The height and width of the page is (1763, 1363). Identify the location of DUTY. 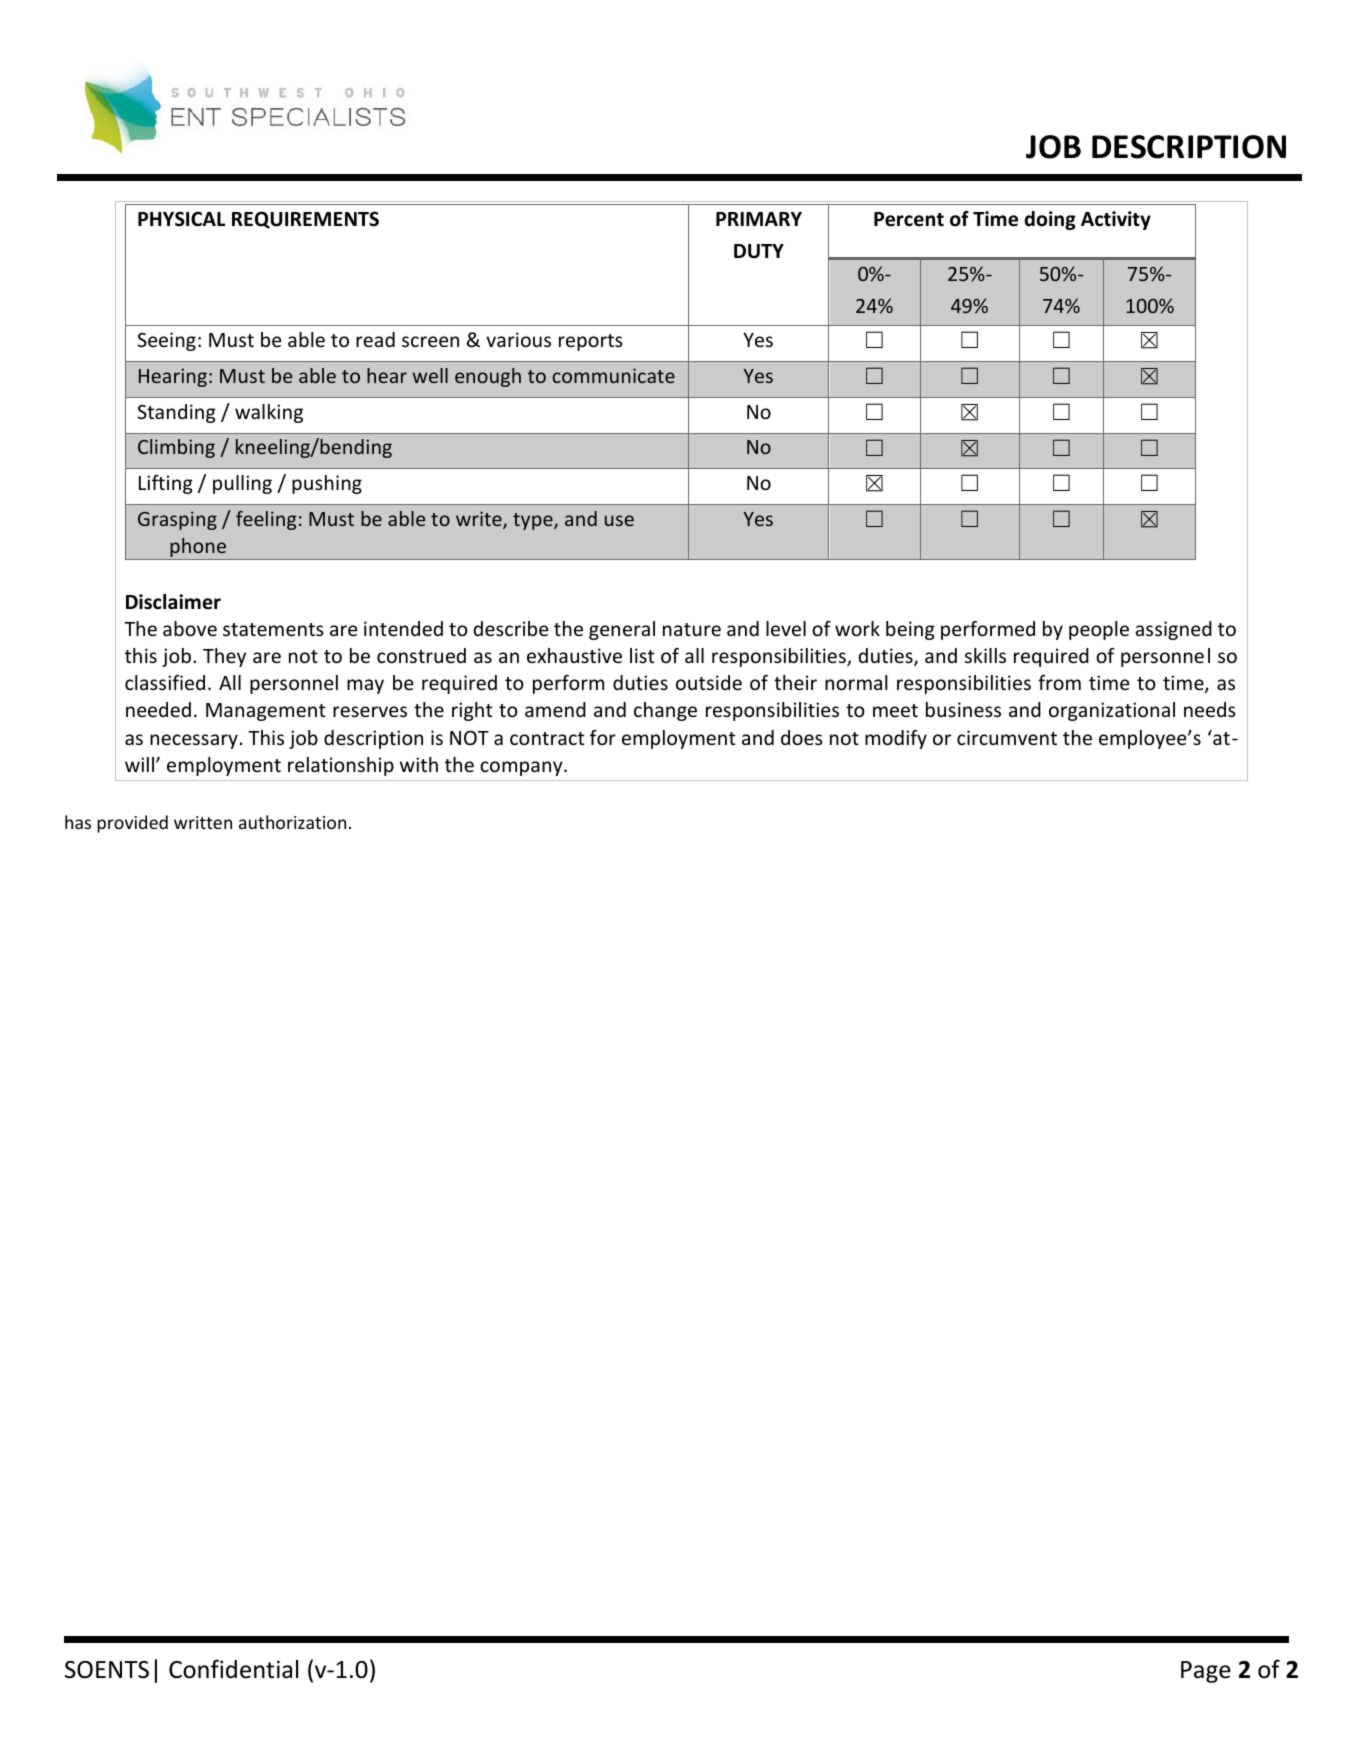
(759, 251).
